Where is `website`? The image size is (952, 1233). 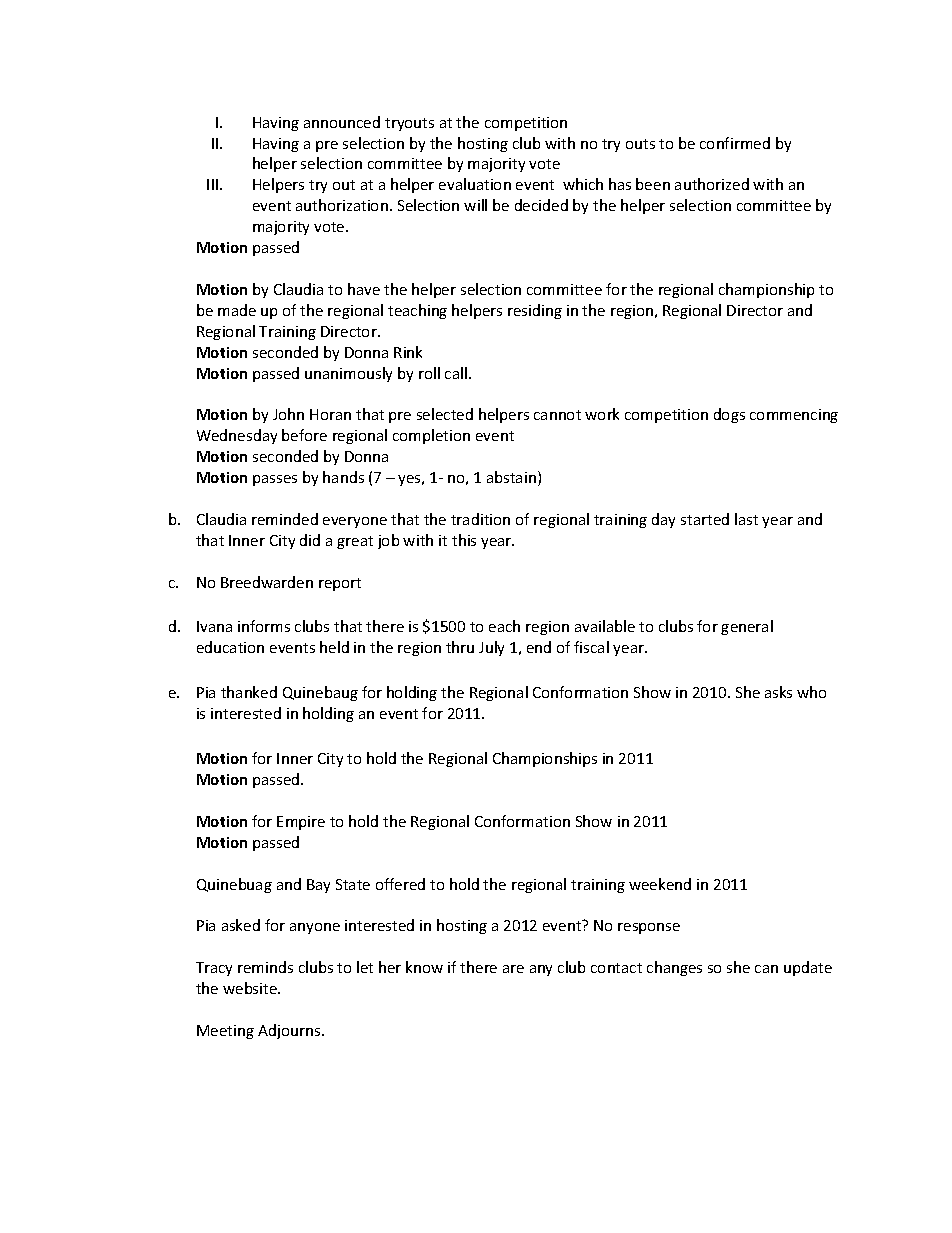
website is located at coordinates (251, 988).
